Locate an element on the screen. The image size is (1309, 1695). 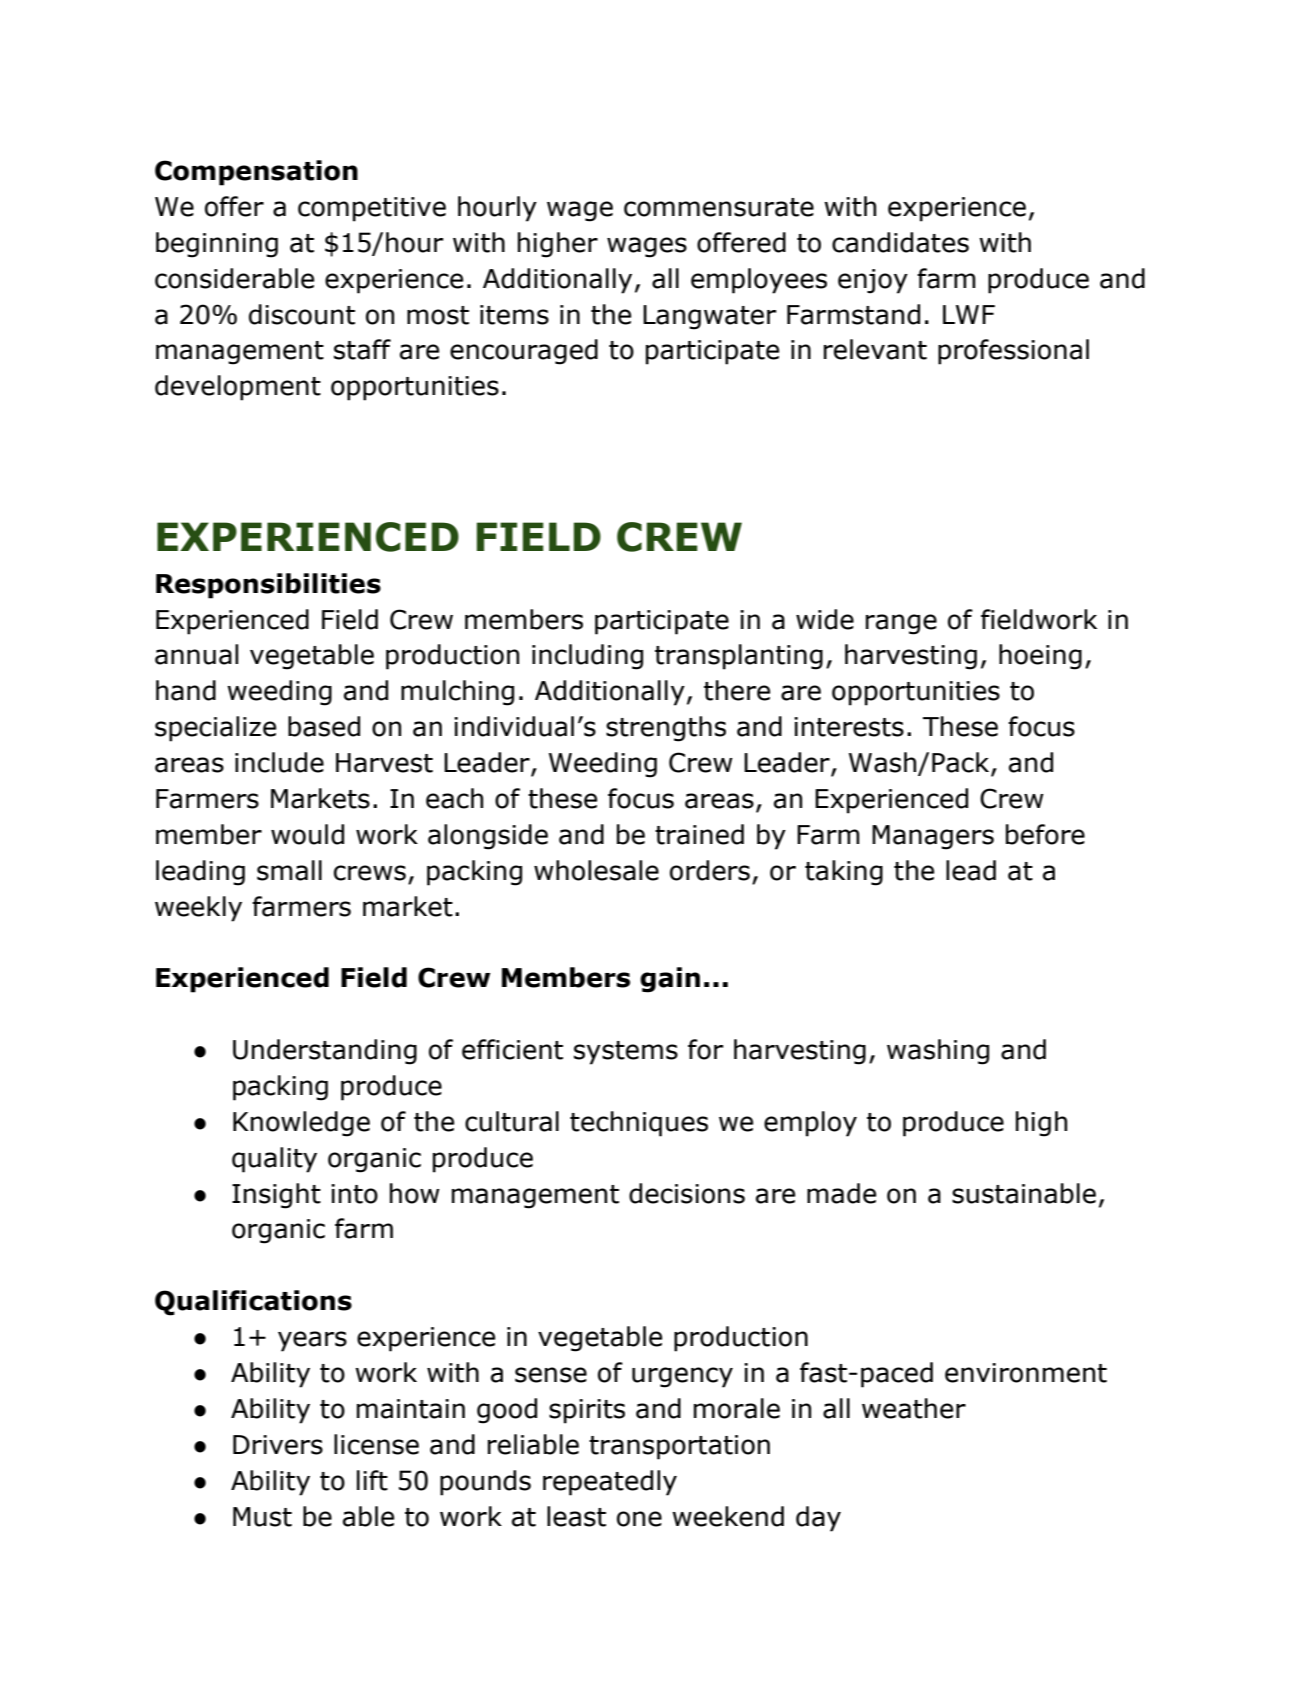
made is located at coordinates (841, 1193).
